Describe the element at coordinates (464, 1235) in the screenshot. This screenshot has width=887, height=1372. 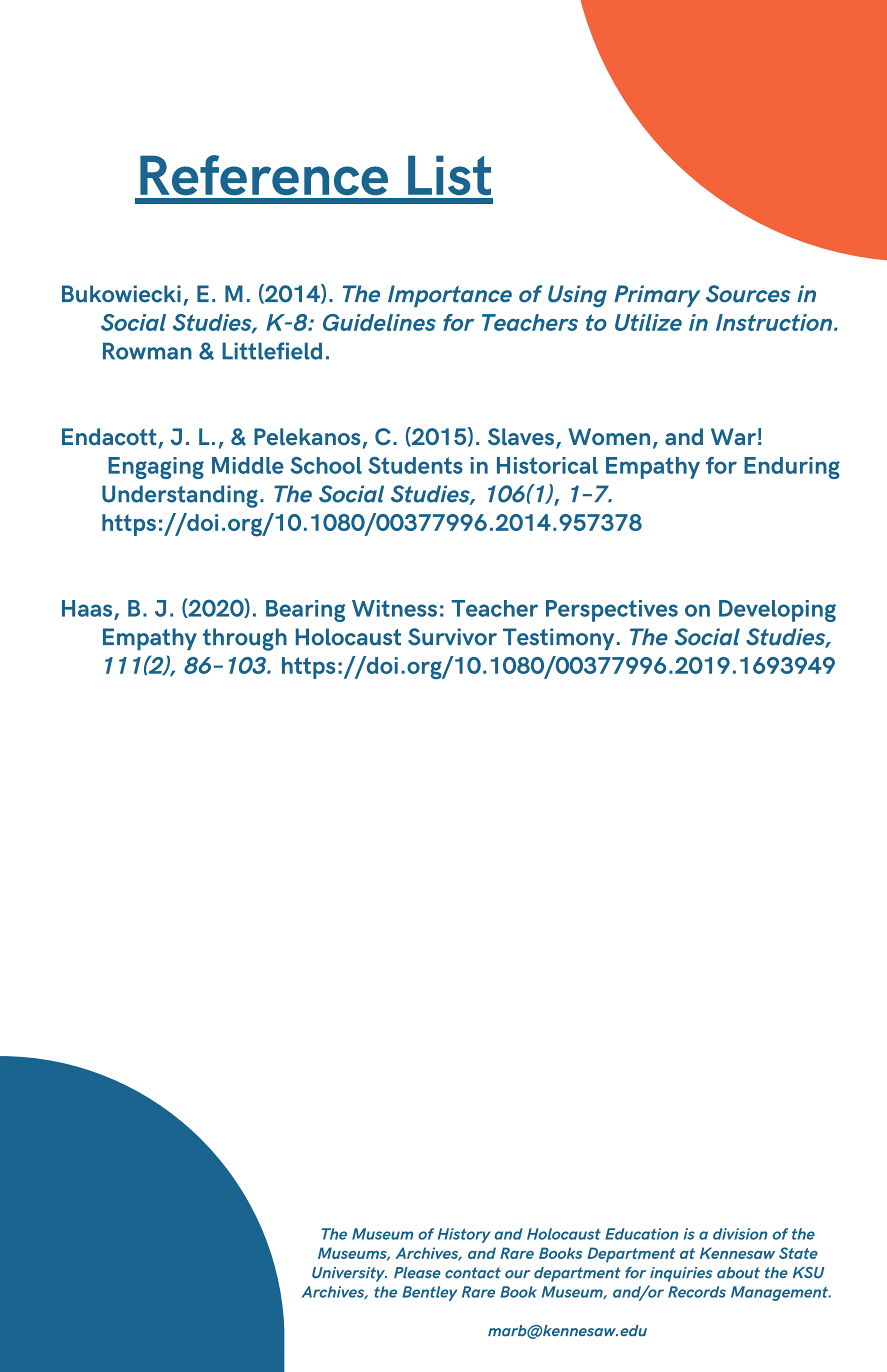
I see `History` at that location.
